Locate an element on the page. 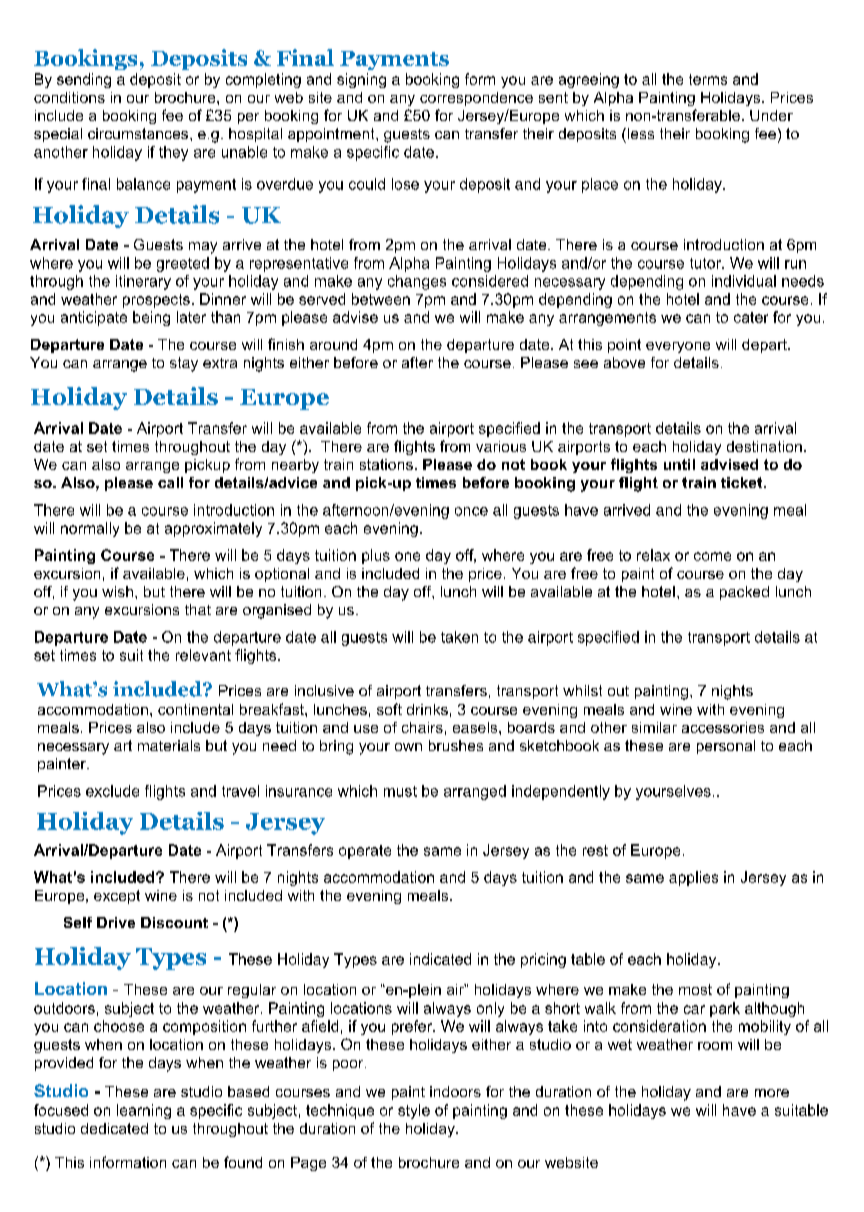 This page has height=1212, width=864. plus is located at coordinates (376, 556).
